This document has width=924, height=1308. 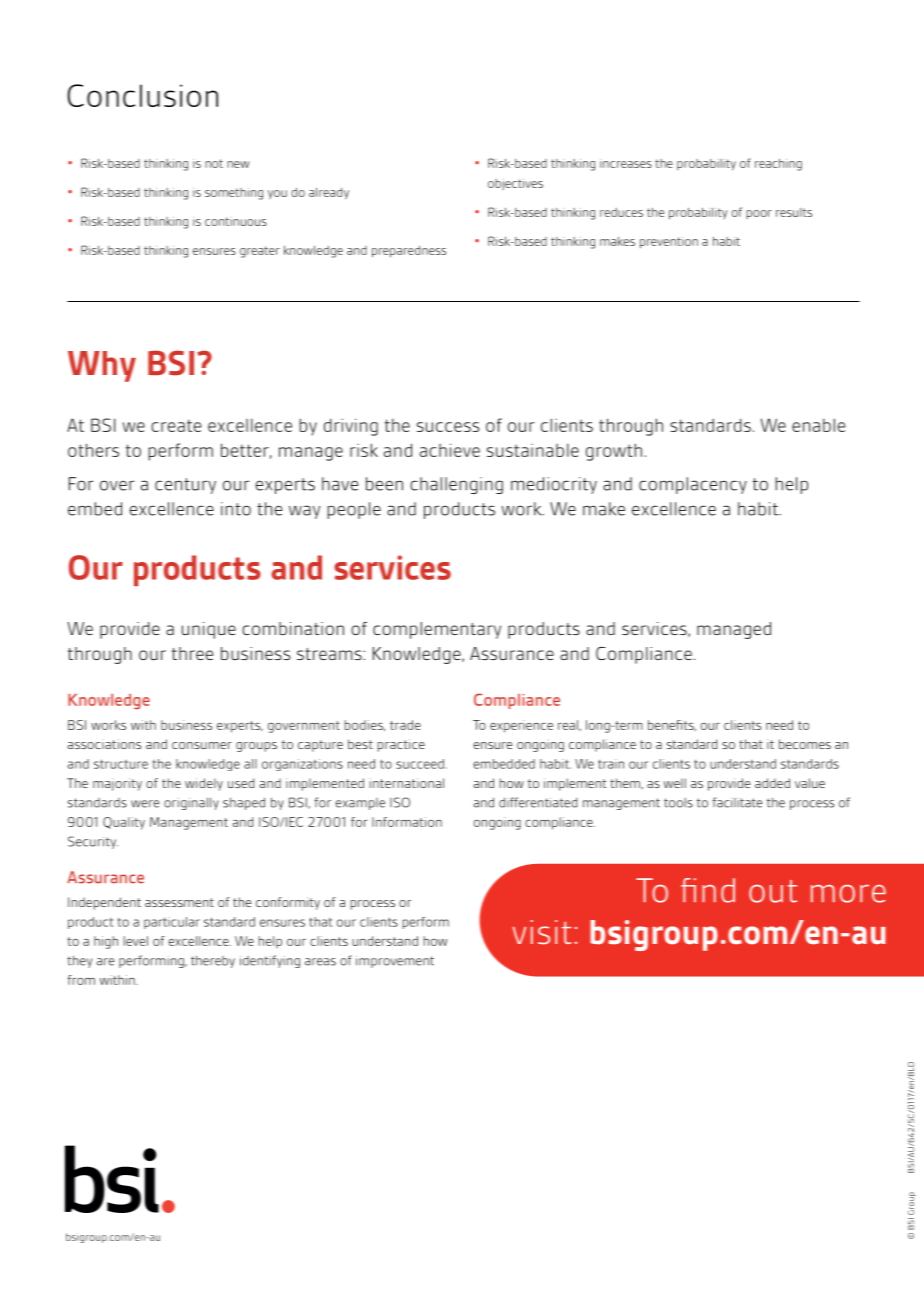 What do you see at coordinates (515, 184) in the document?
I see `objectives` at bounding box center [515, 184].
